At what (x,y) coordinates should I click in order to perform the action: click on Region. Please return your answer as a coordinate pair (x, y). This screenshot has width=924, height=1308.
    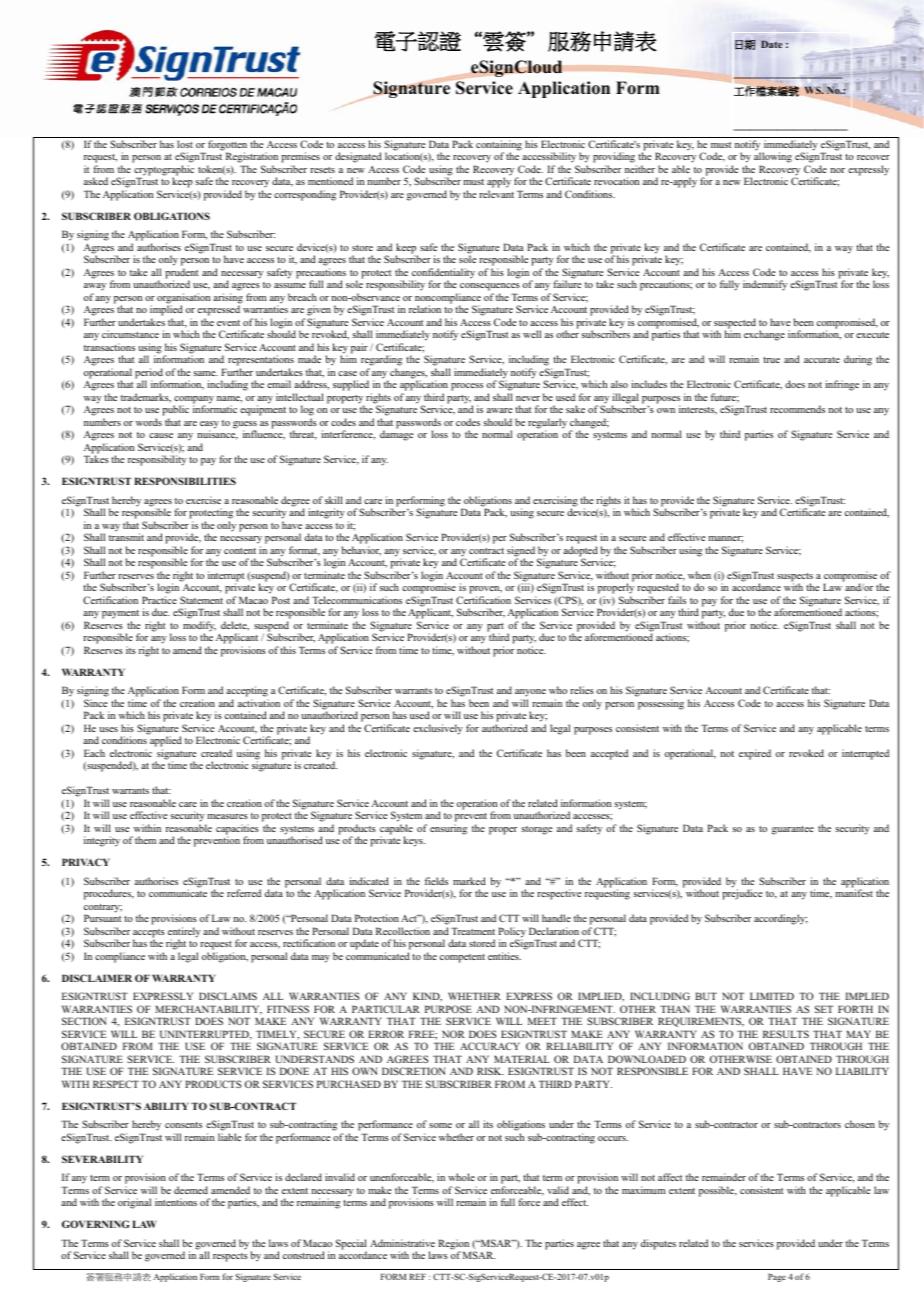
    Looking at the image, I should click on (454, 1245).
